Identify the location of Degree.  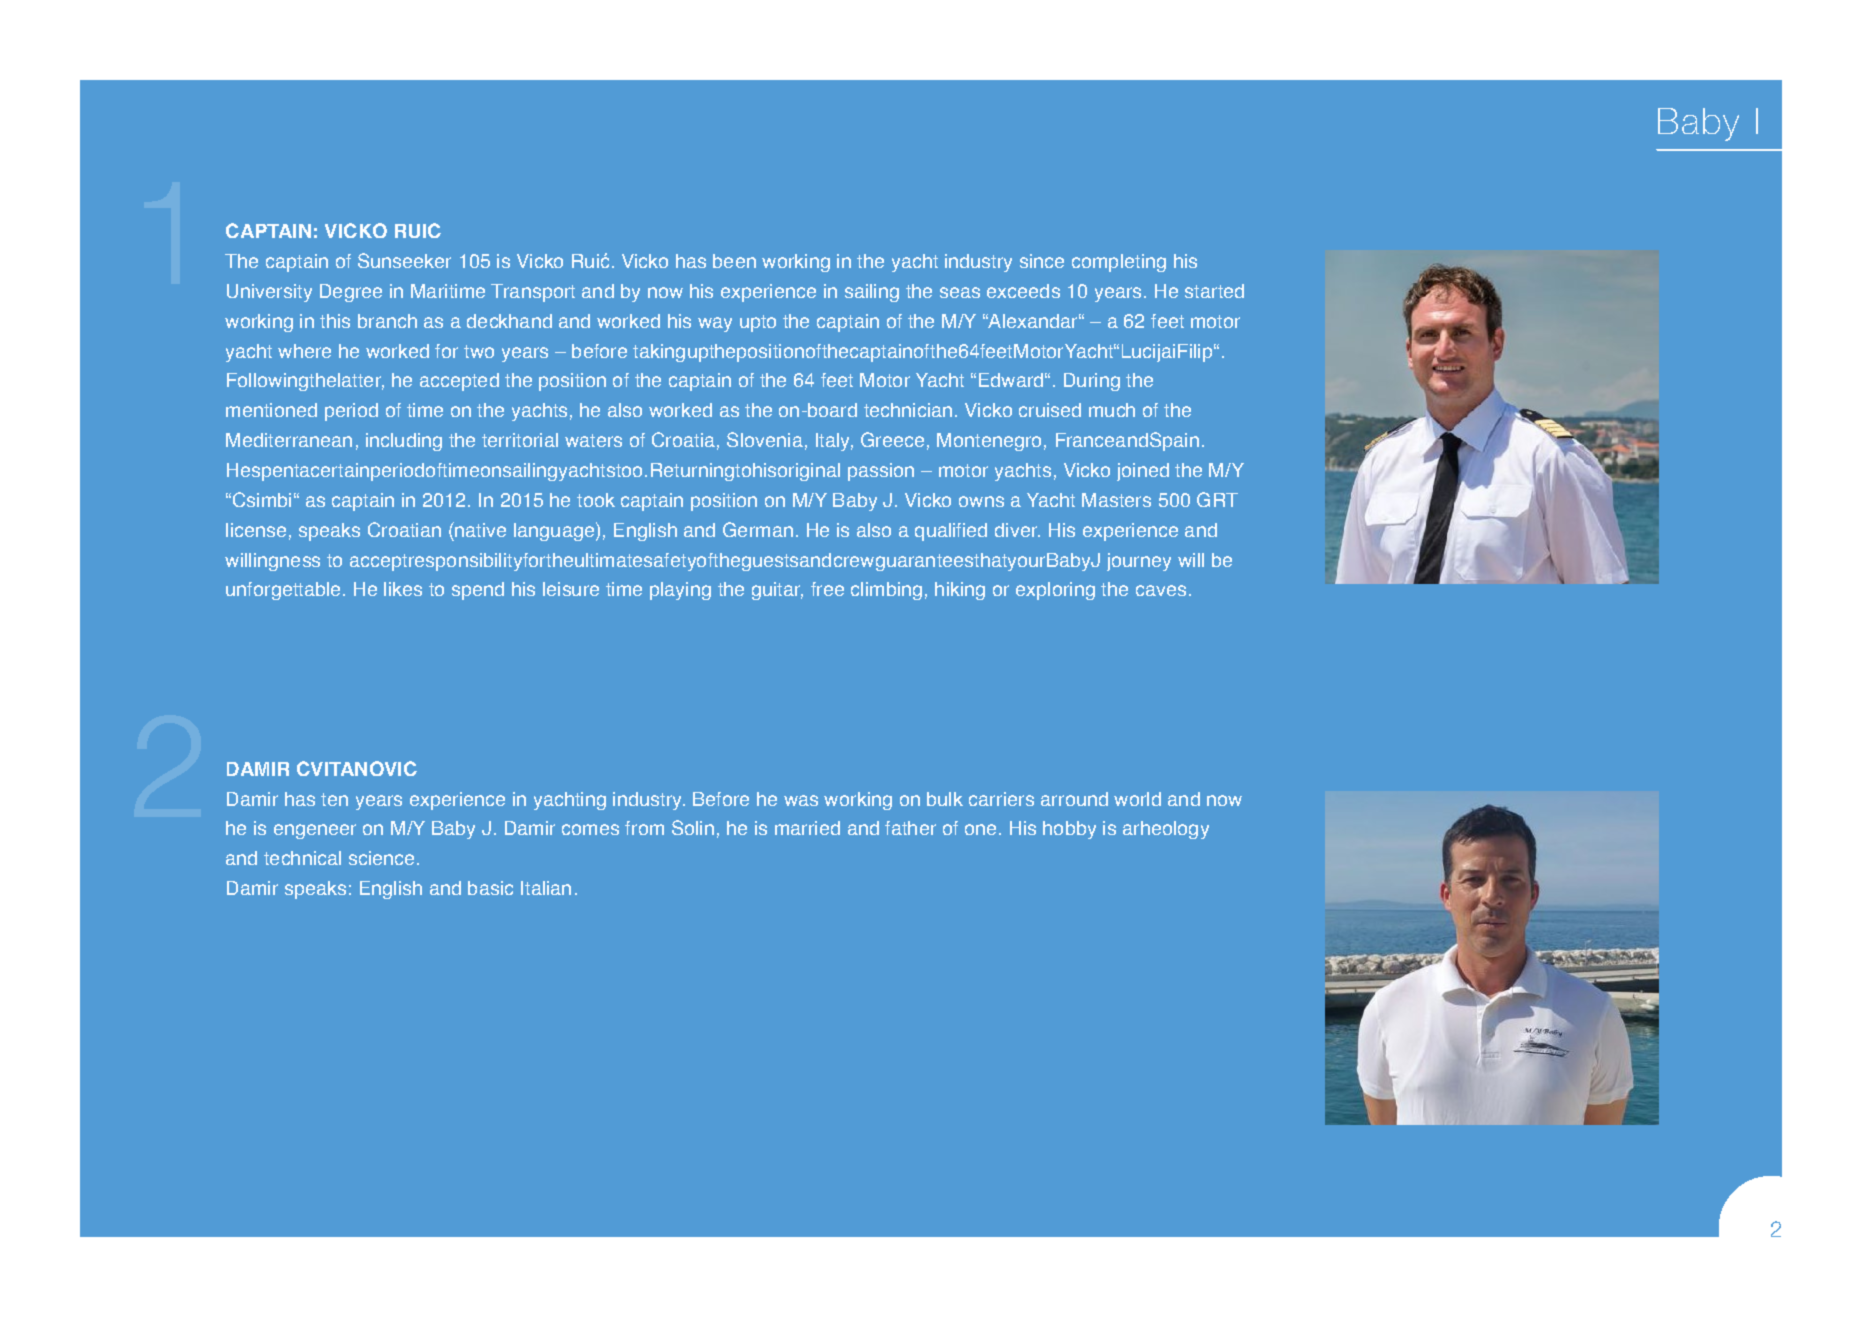
(351, 293).
